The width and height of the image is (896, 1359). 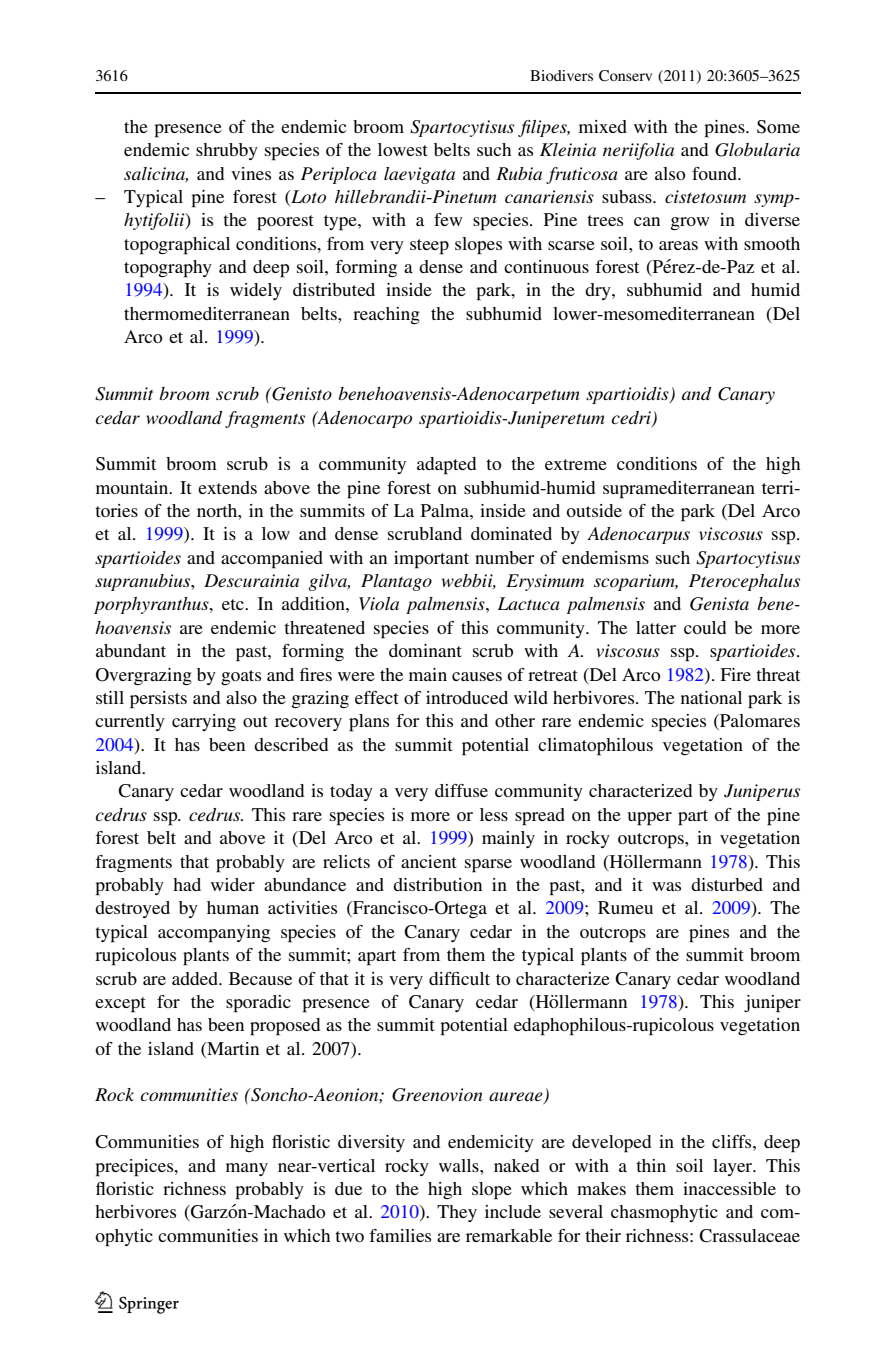 I want to click on precipices, so click(x=135, y=1168).
